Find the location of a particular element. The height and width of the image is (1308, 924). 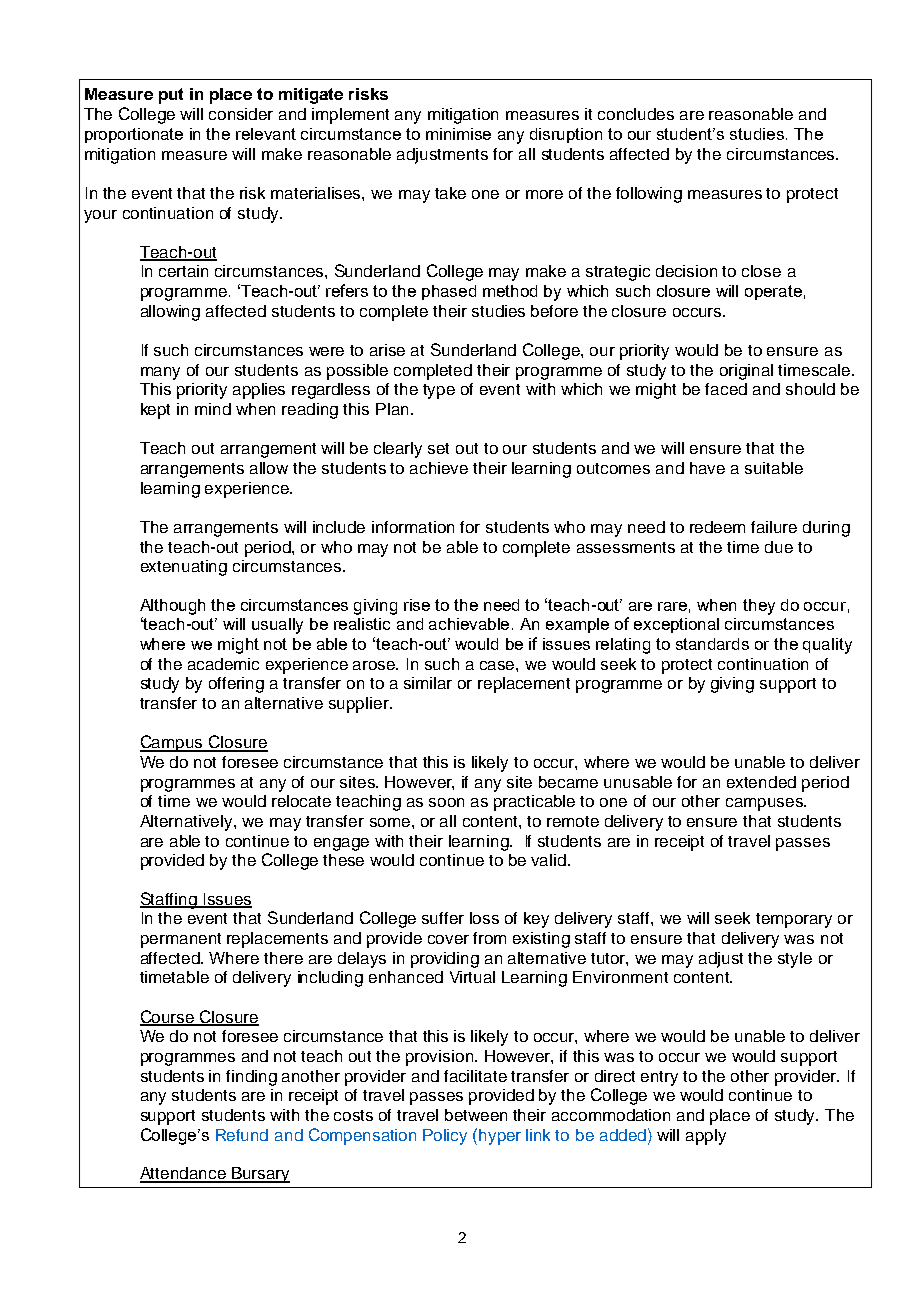

original is located at coordinates (746, 372).
